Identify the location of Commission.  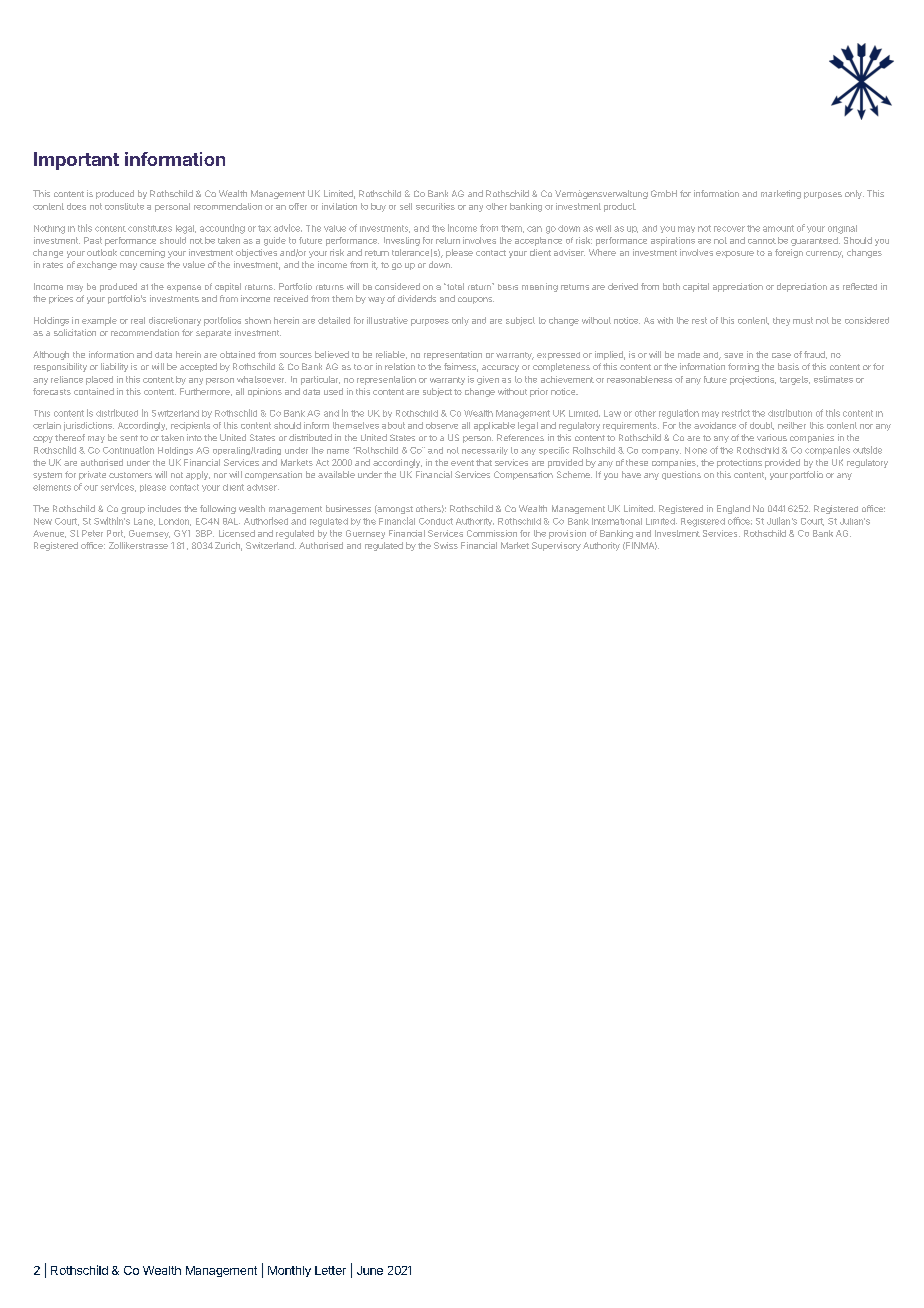
(492, 533).
